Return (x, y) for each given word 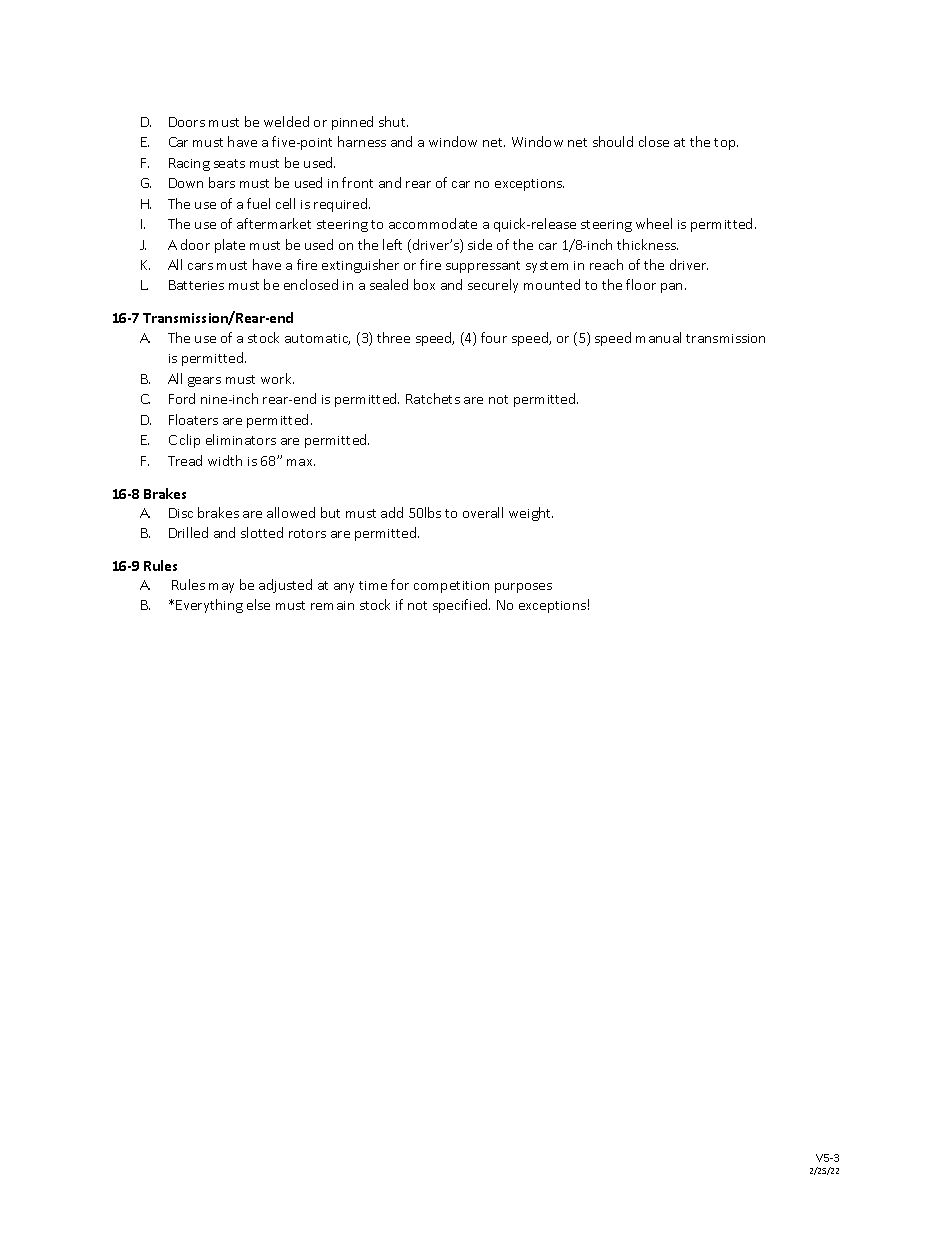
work (277, 378)
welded (286, 121)
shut (393, 121)
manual (658, 337)
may (221, 588)
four (494, 337)
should (613, 141)
